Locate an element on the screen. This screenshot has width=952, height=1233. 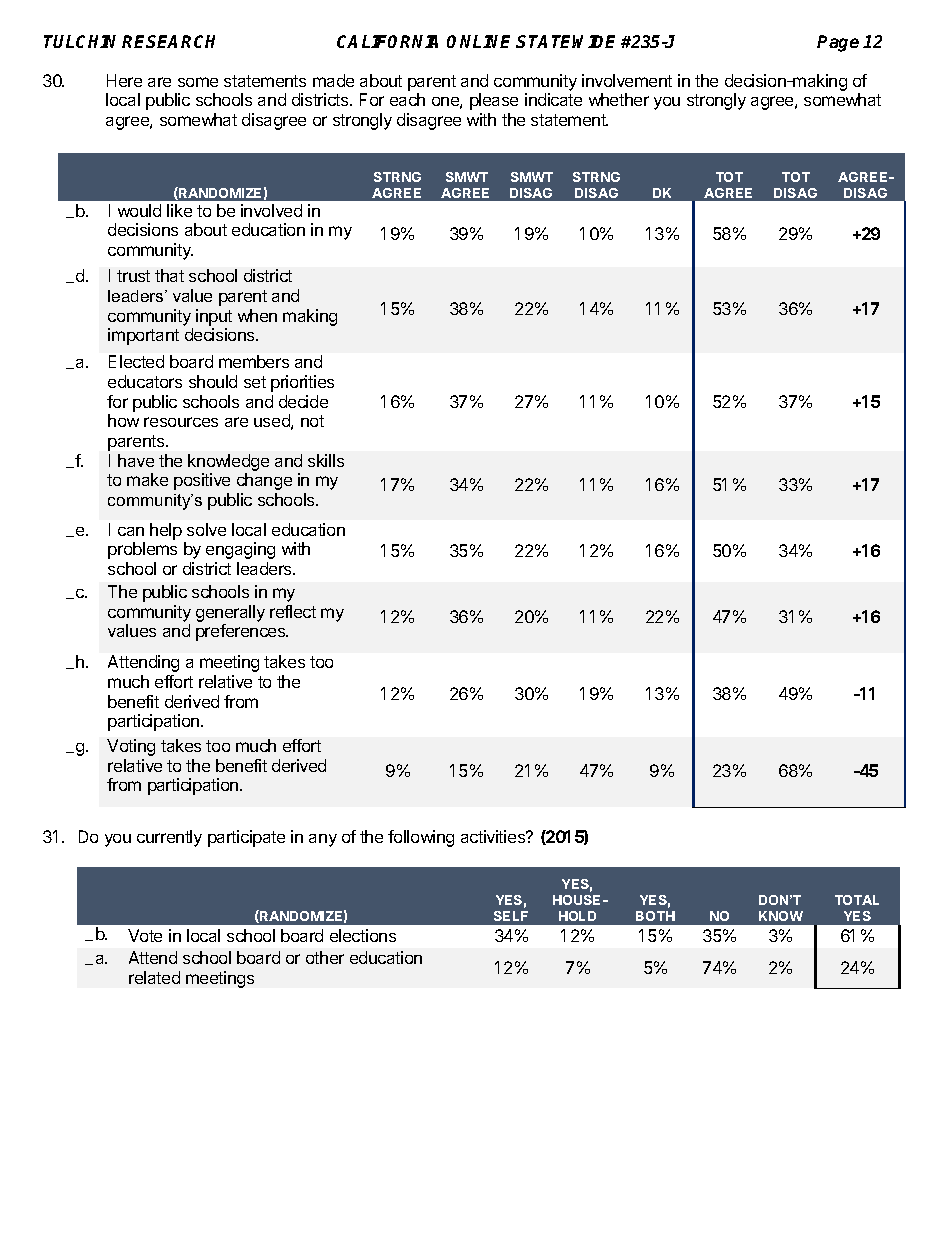
reflect is located at coordinates (293, 611).
